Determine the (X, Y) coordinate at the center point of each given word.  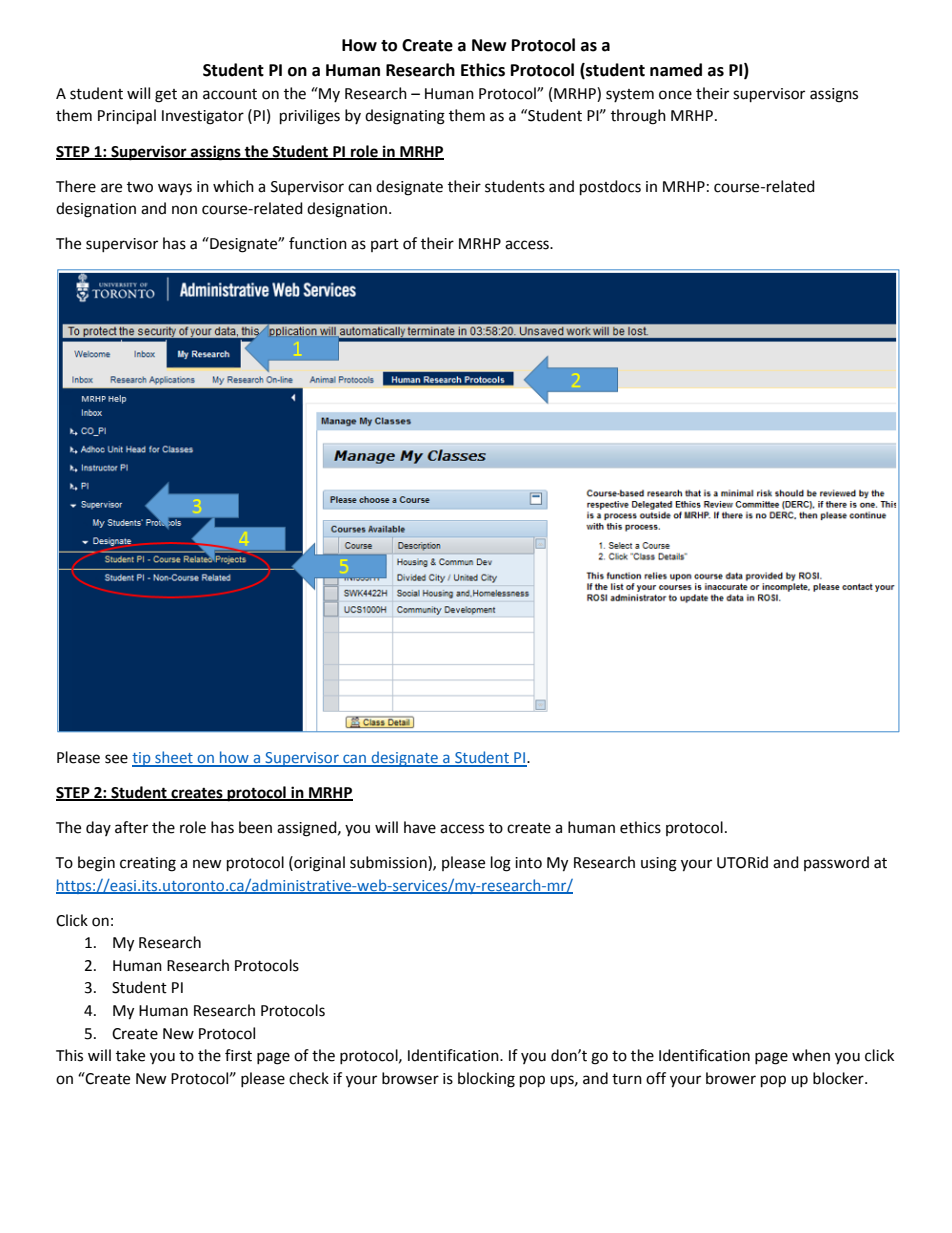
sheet (174, 758)
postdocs (610, 188)
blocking (486, 1080)
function (318, 243)
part (385, 245)
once (675, 95)
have (420, 827)
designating (405, 117)
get (166, 96)
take (130, 1055)
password (836, 863)
